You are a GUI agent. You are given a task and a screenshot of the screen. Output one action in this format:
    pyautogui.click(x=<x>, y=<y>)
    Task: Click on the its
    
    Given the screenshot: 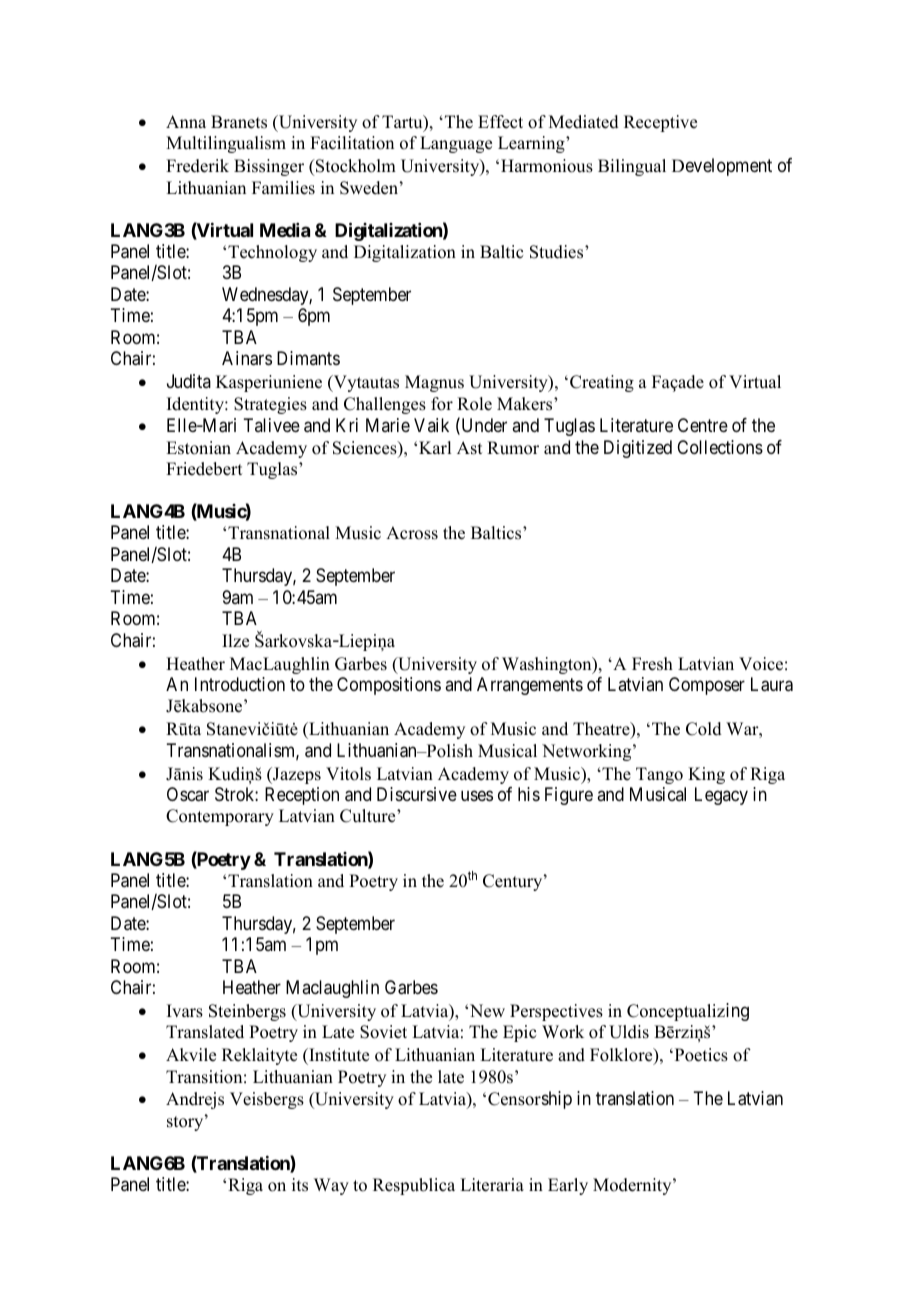 What is the action you would take?
    pyautogui.click(x=300, y=1185)
